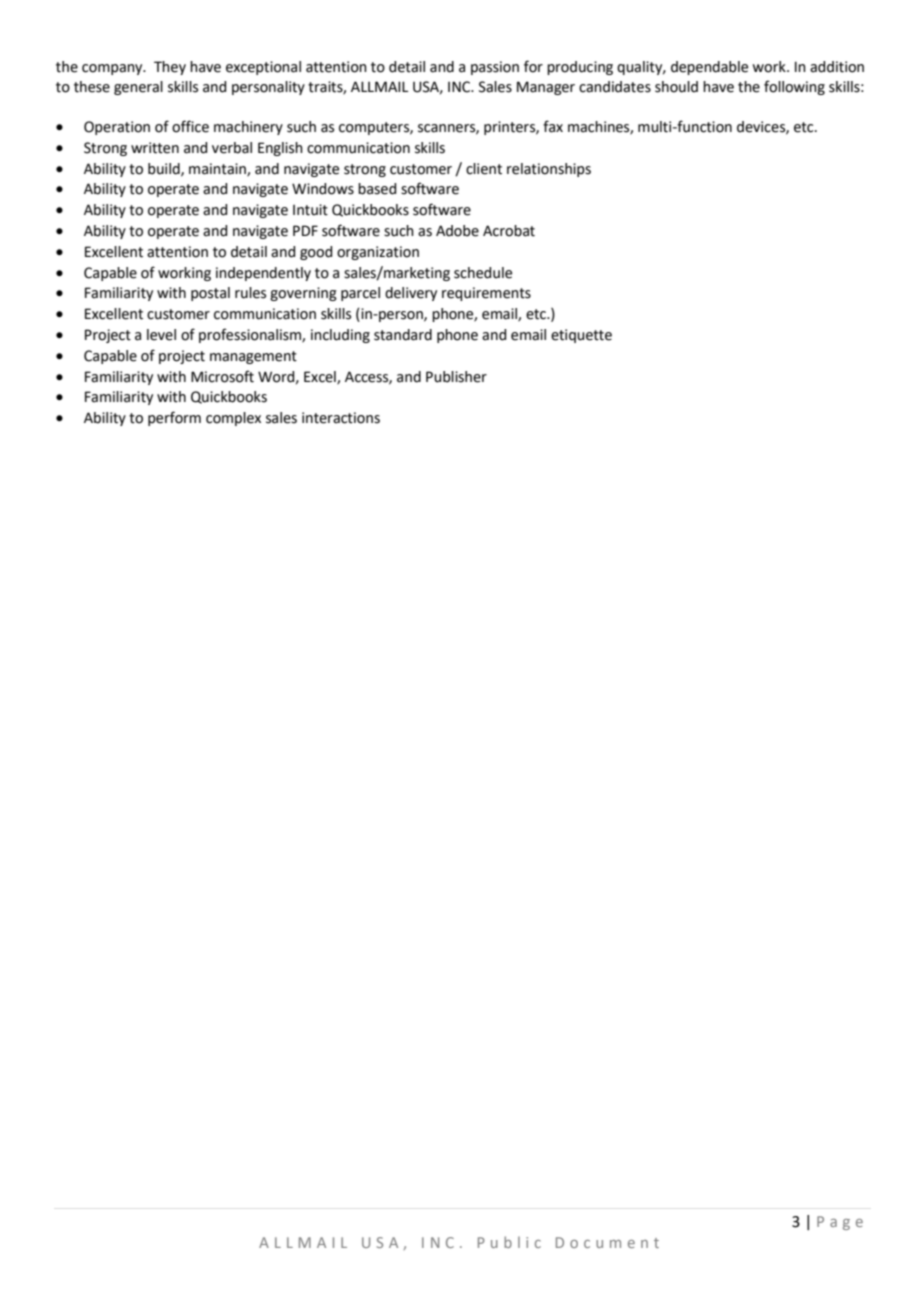 This screenshot has height=1308, width=924. I want to click on build, so click(165, 169).
